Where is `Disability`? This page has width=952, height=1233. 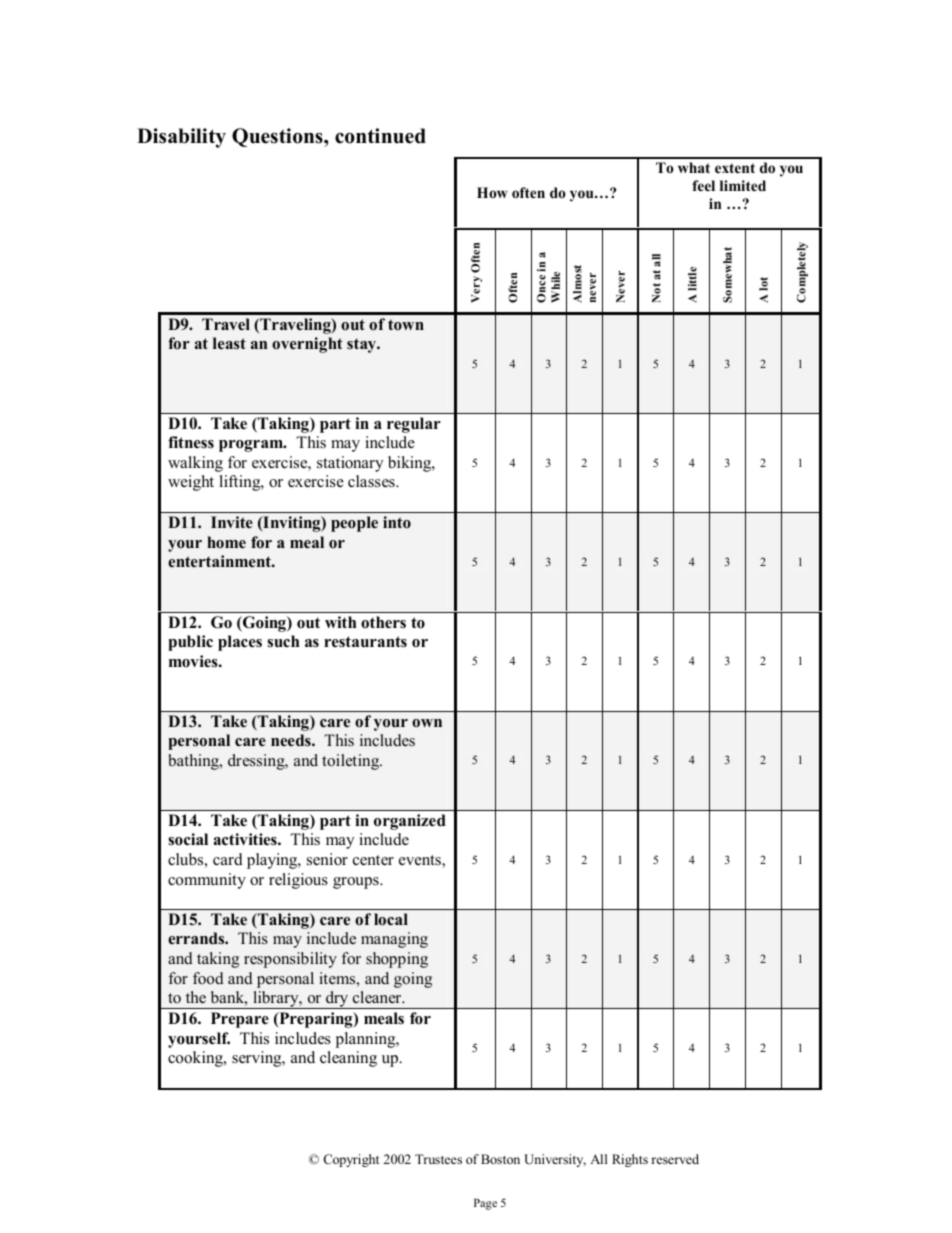 Disability is located at coordinates (181, 138).
